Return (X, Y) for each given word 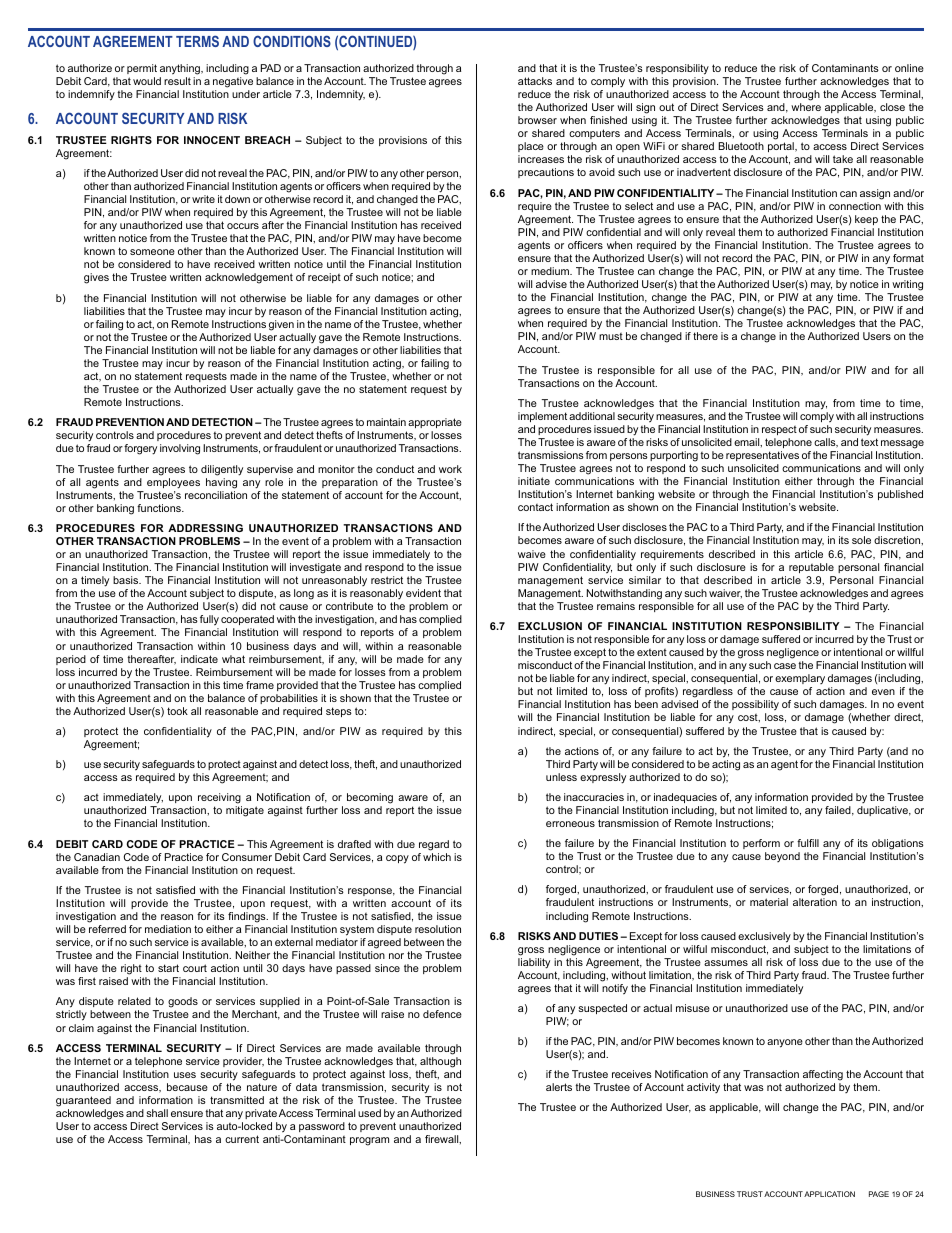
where (806, 107)
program (369, 1141)
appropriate (435, 423)
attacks (535, 81)
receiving (220, 800)
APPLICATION (829, 1194)
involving (180, 449)
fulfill (808, 843)
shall (157, 1113)
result (177, 81)
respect (779, 430)
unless (561, 777)
